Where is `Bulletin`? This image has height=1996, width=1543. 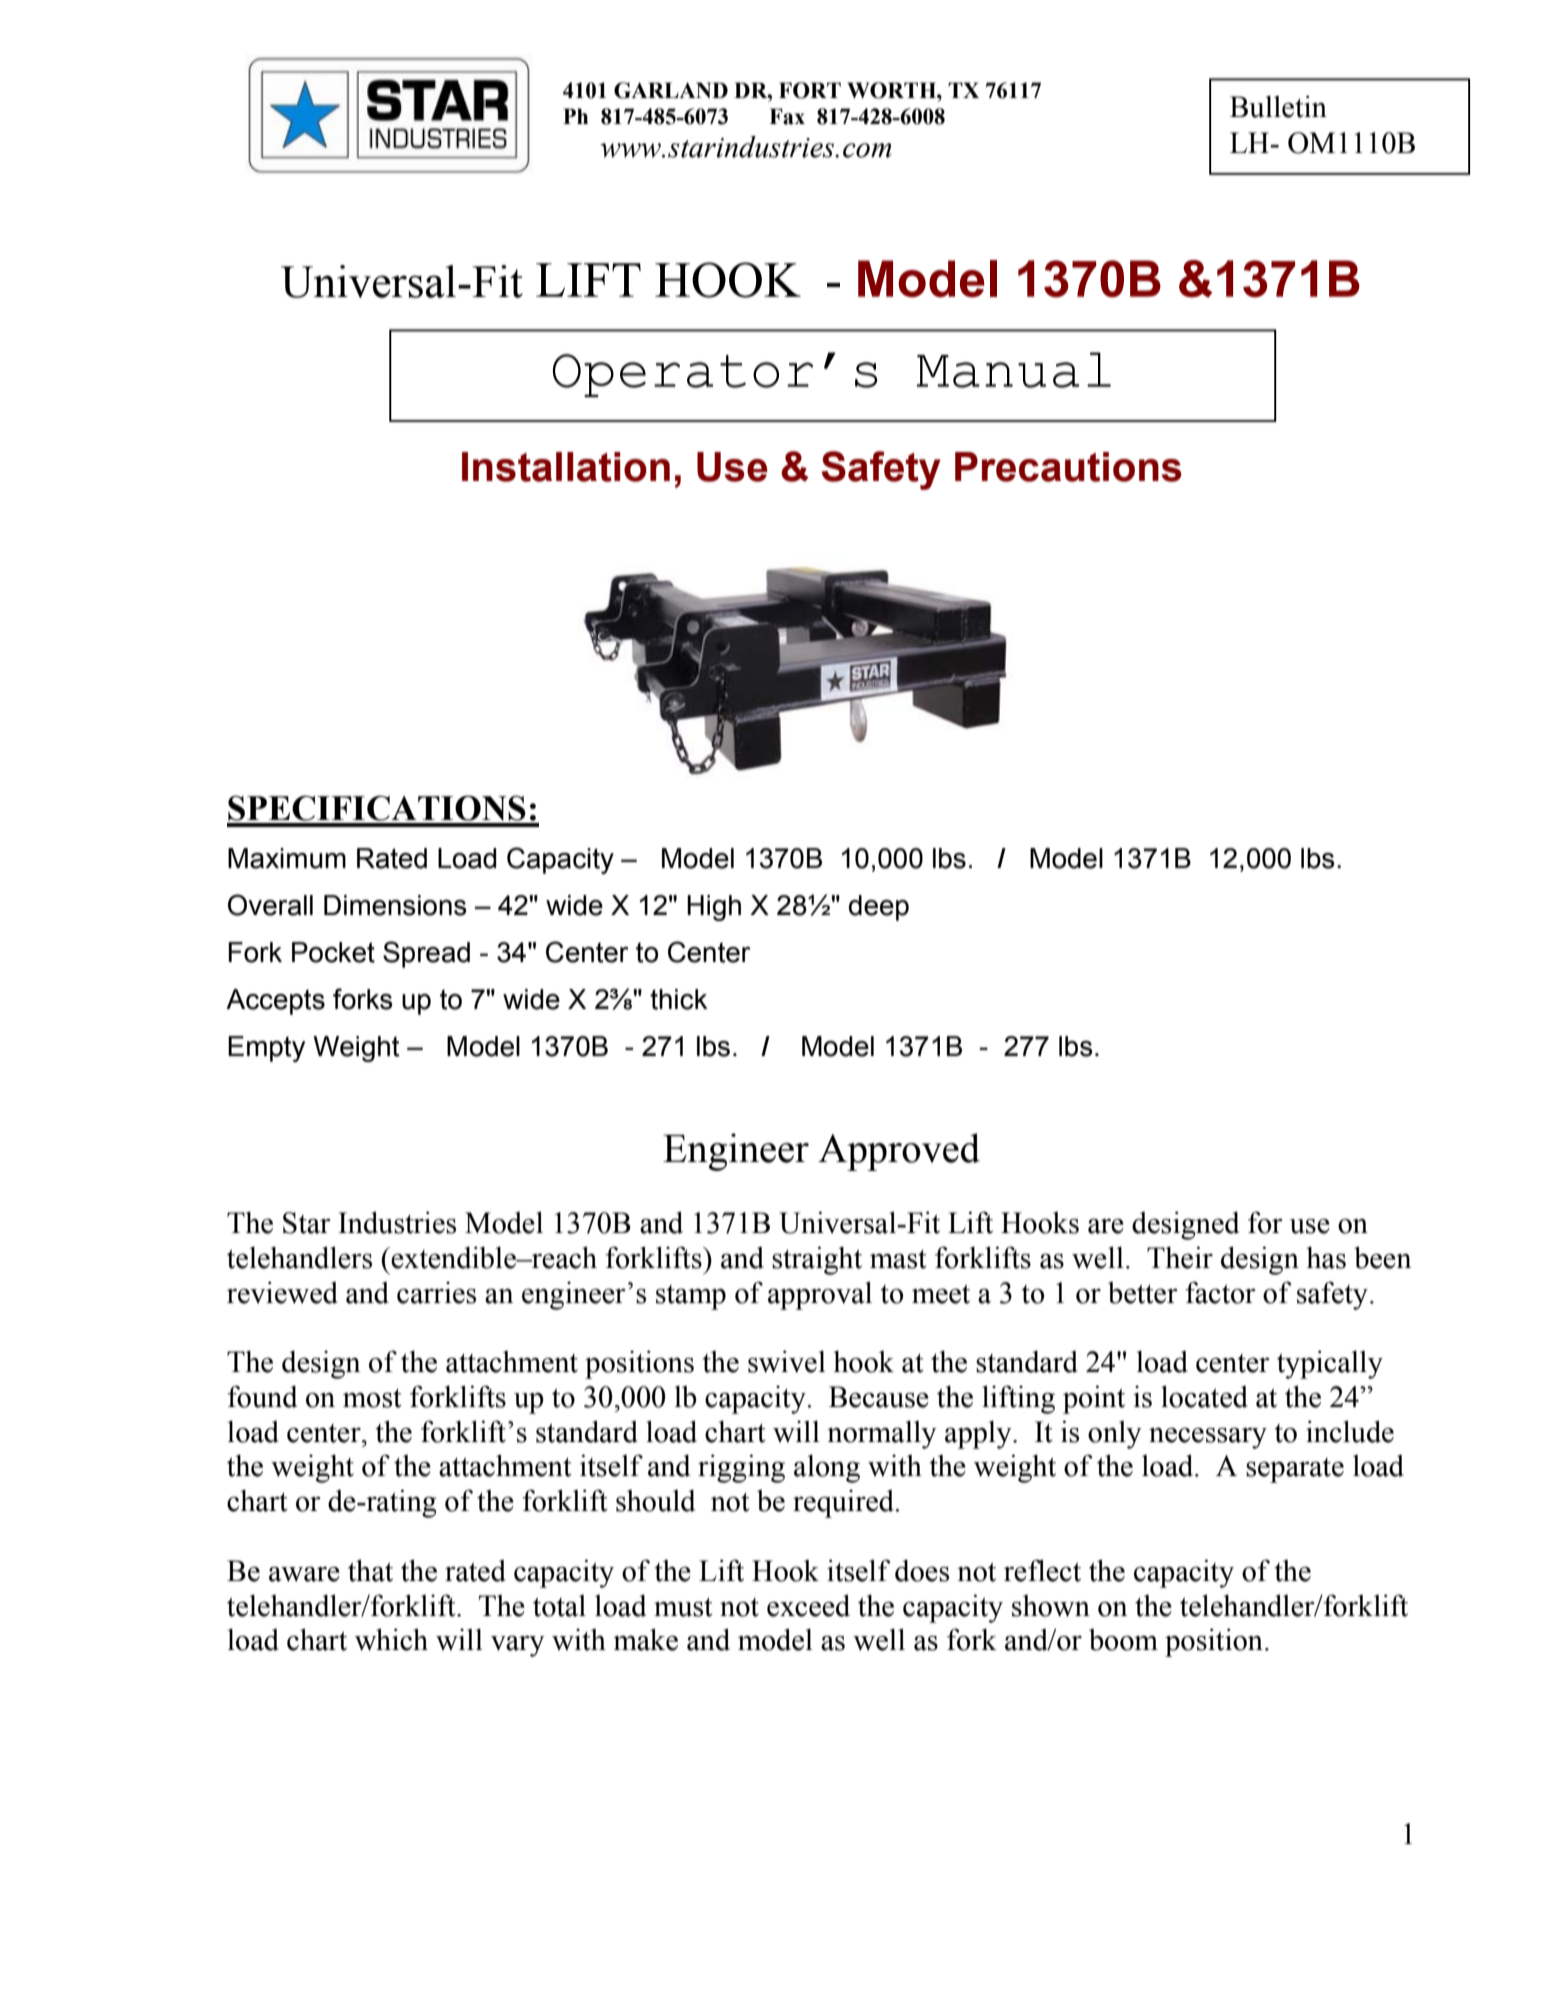
Bulletin is located at coordinates (1278, 106).
